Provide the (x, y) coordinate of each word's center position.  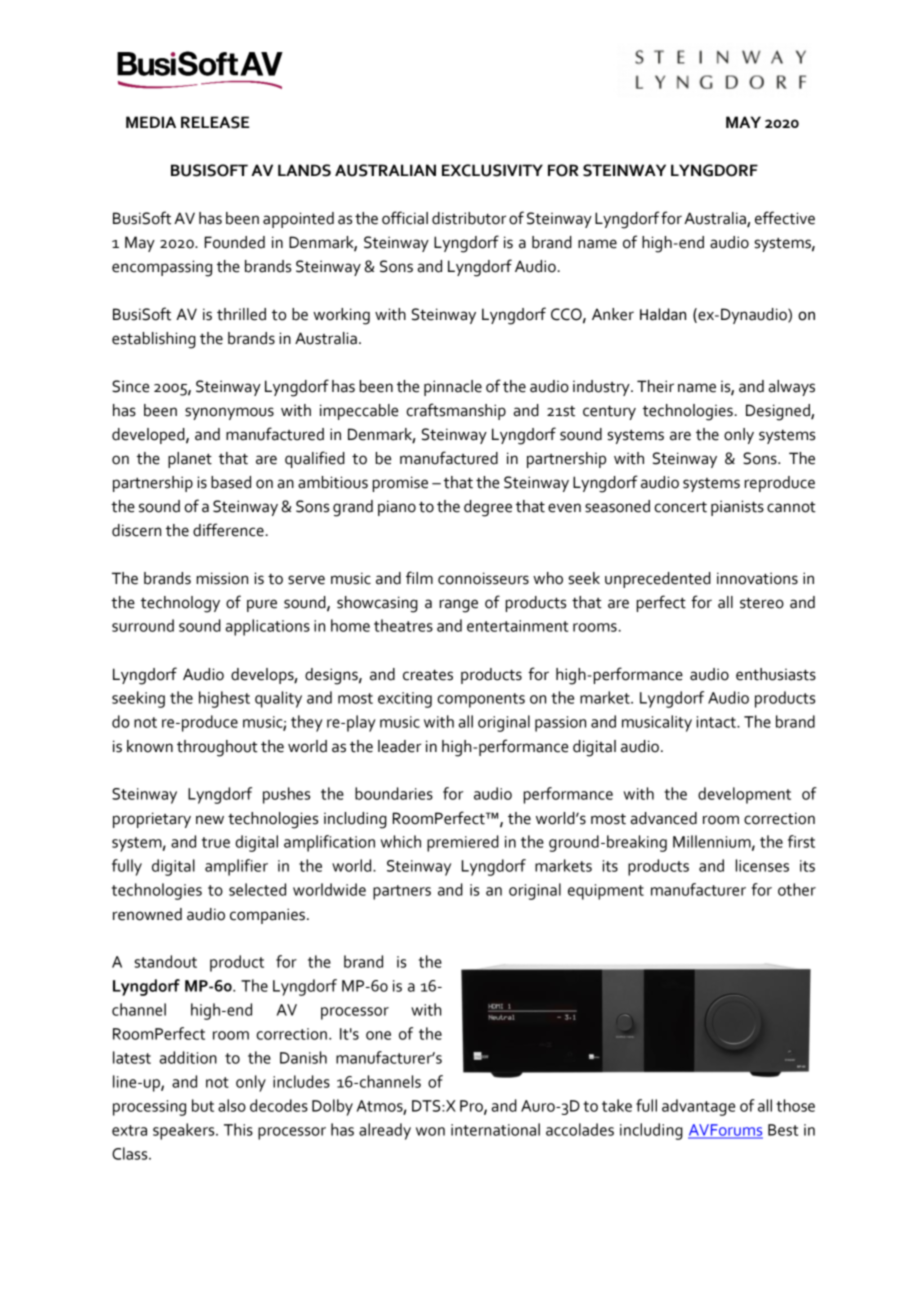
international (495, 1129)
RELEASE (215, 122)
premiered (463, 843)
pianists (737, 508)
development (744, 795)
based (231, 482)
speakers (185, 1131)
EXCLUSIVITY (492, 170)
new (210, 820)
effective (785, 218)
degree (488, 508)
